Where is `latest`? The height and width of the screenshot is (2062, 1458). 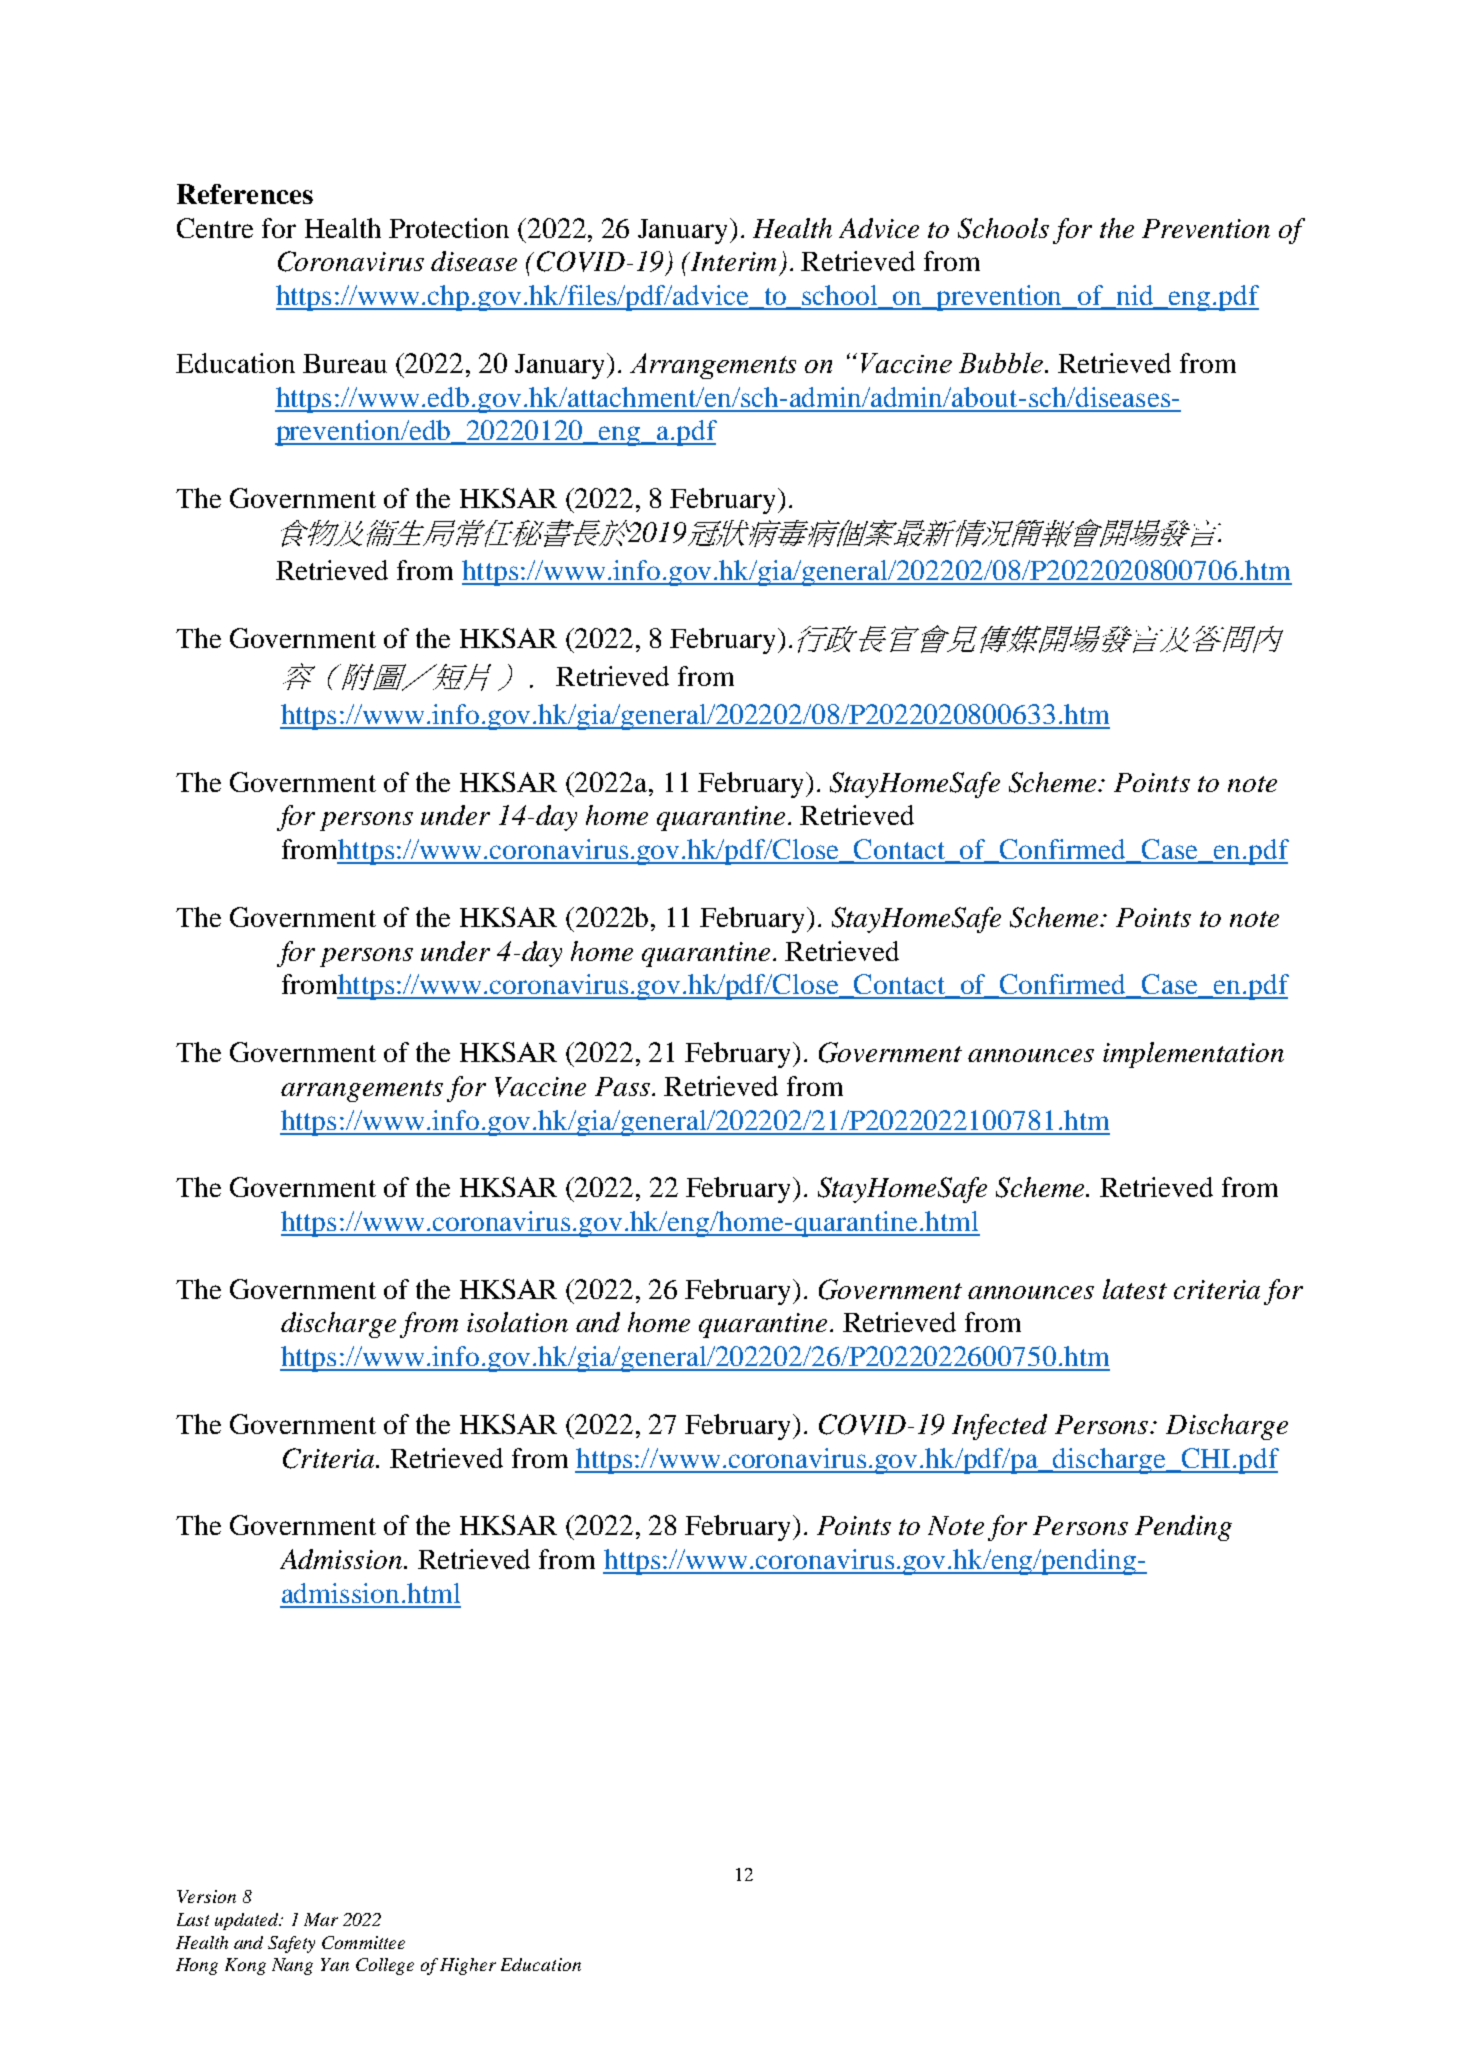
latest is located at coordinates (1135, 1289).
